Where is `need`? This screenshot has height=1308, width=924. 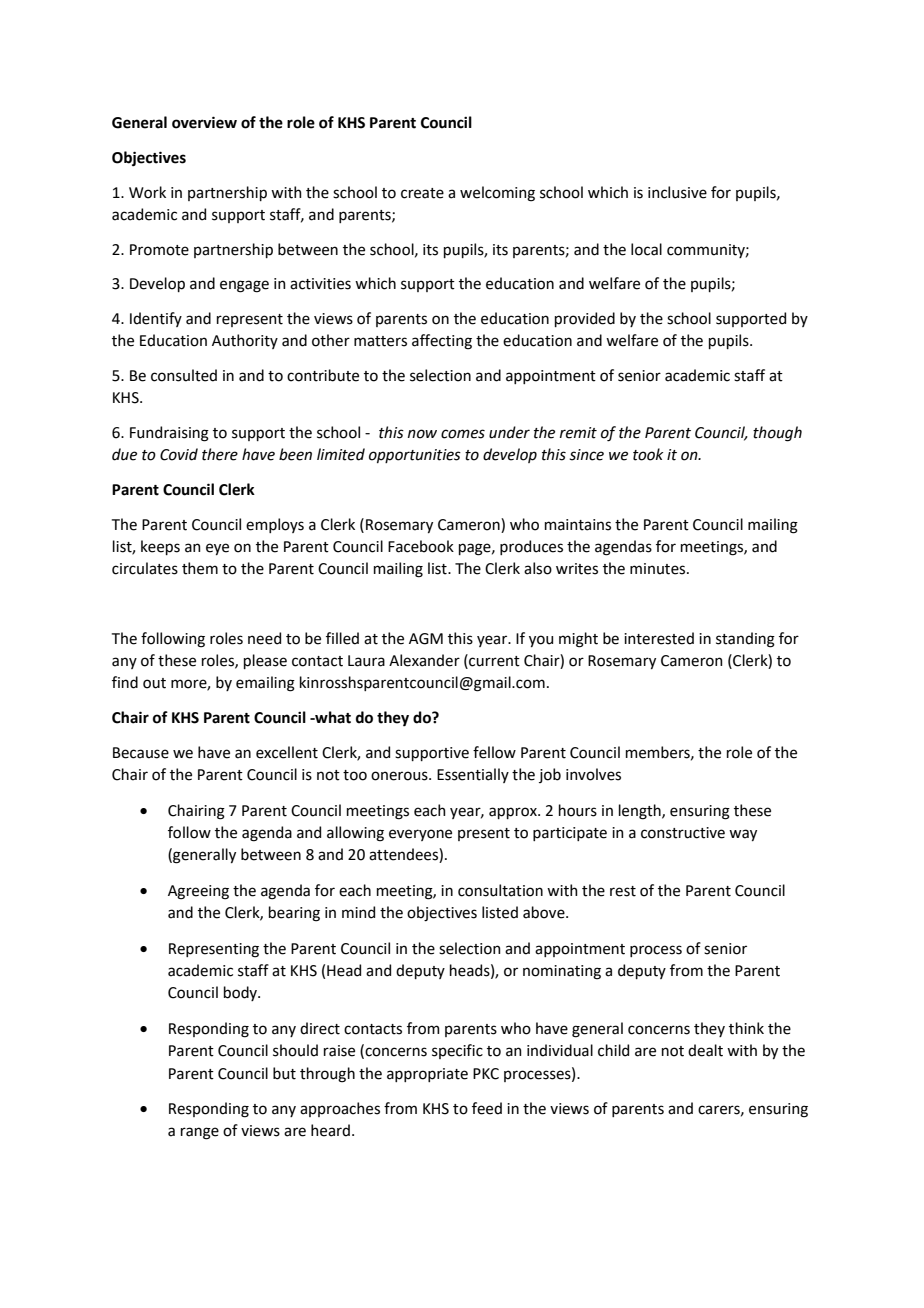 need is located at coordinates (264, 638).
